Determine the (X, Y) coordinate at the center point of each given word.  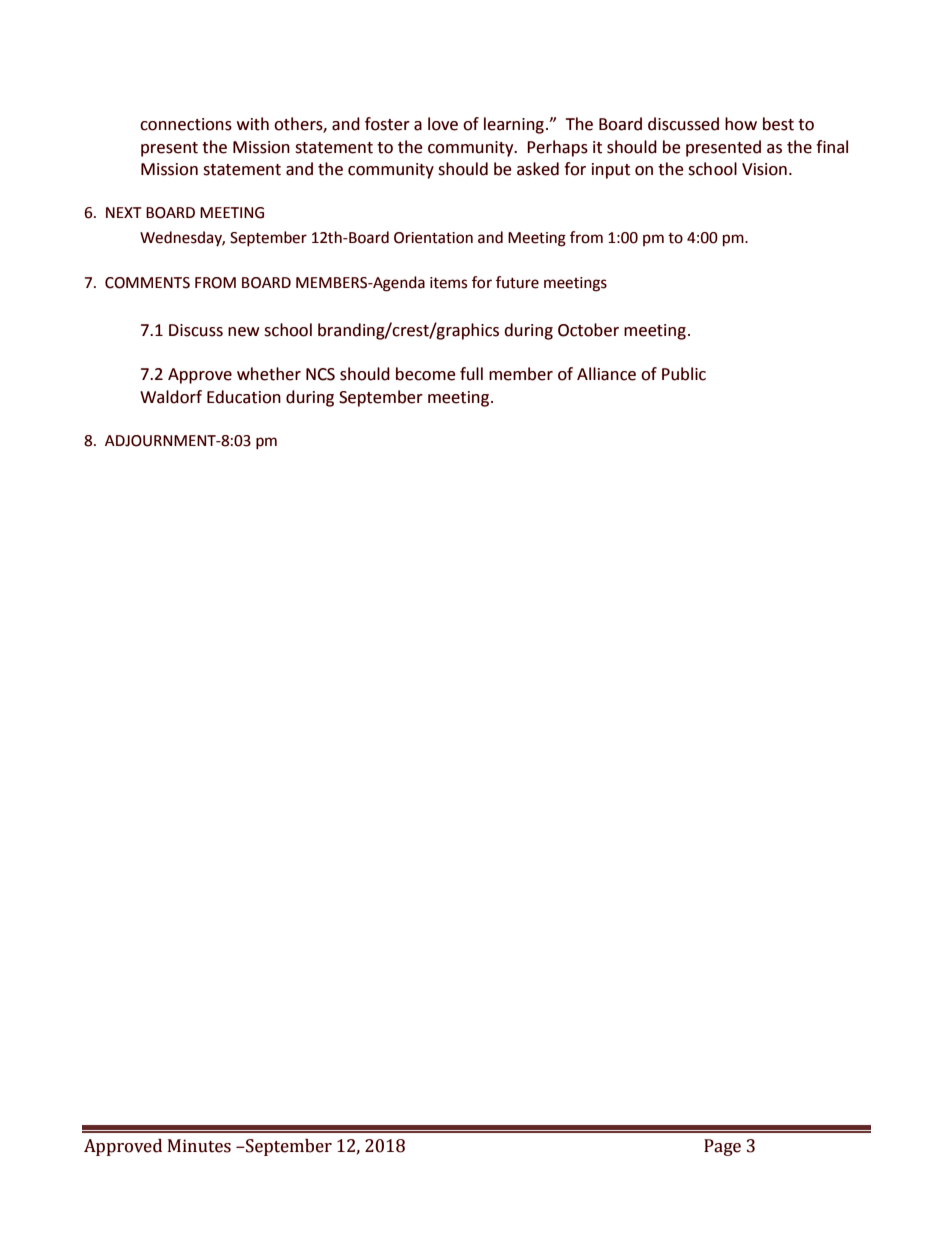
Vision (764, 169)
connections (186, 124)
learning (514, 125)
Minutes (199, 1146)
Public (684, 374)
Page (722, 1147)
